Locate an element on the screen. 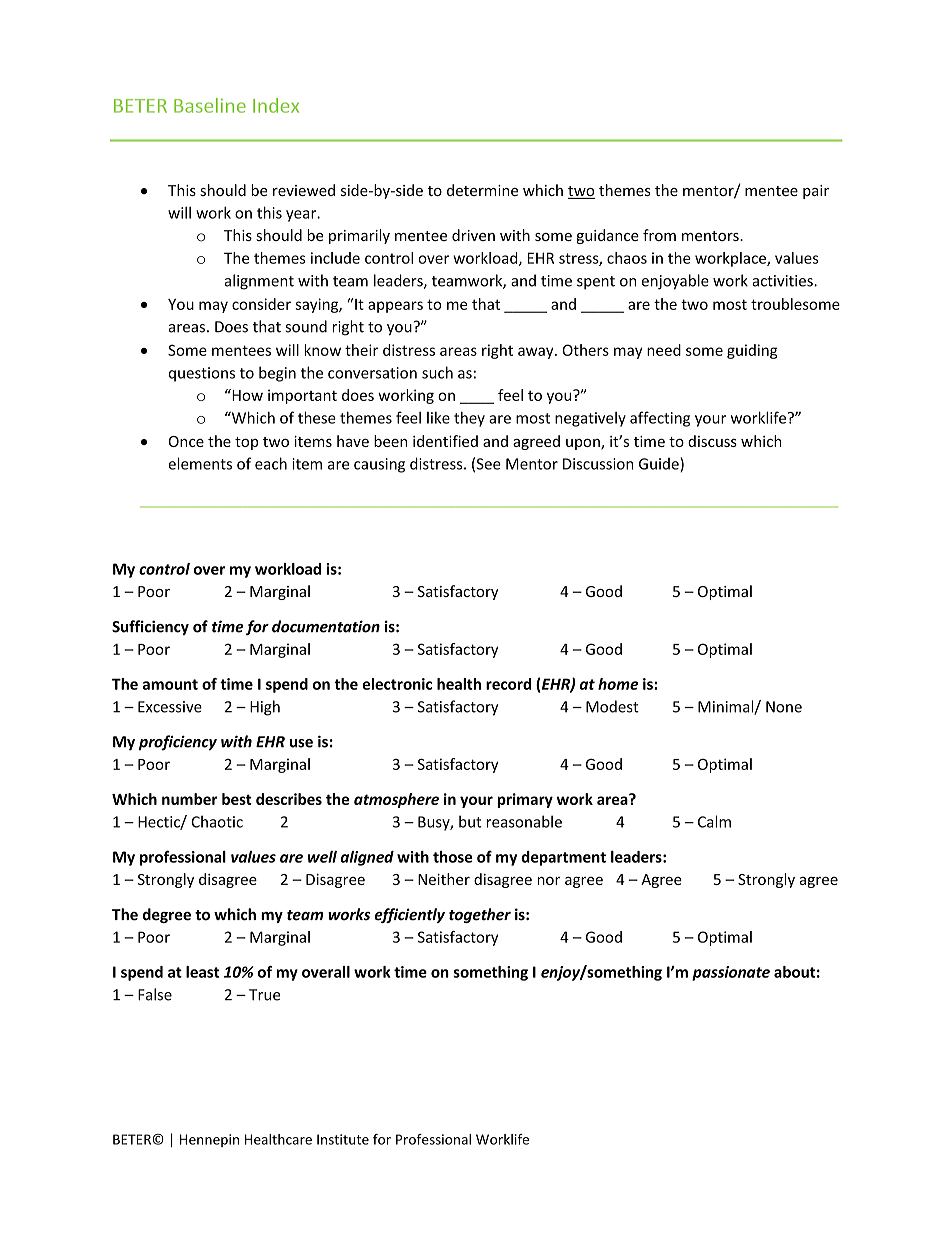 This screenshot has width=952, height=1233. Sufficiency is located at coordinates (150, 627).
